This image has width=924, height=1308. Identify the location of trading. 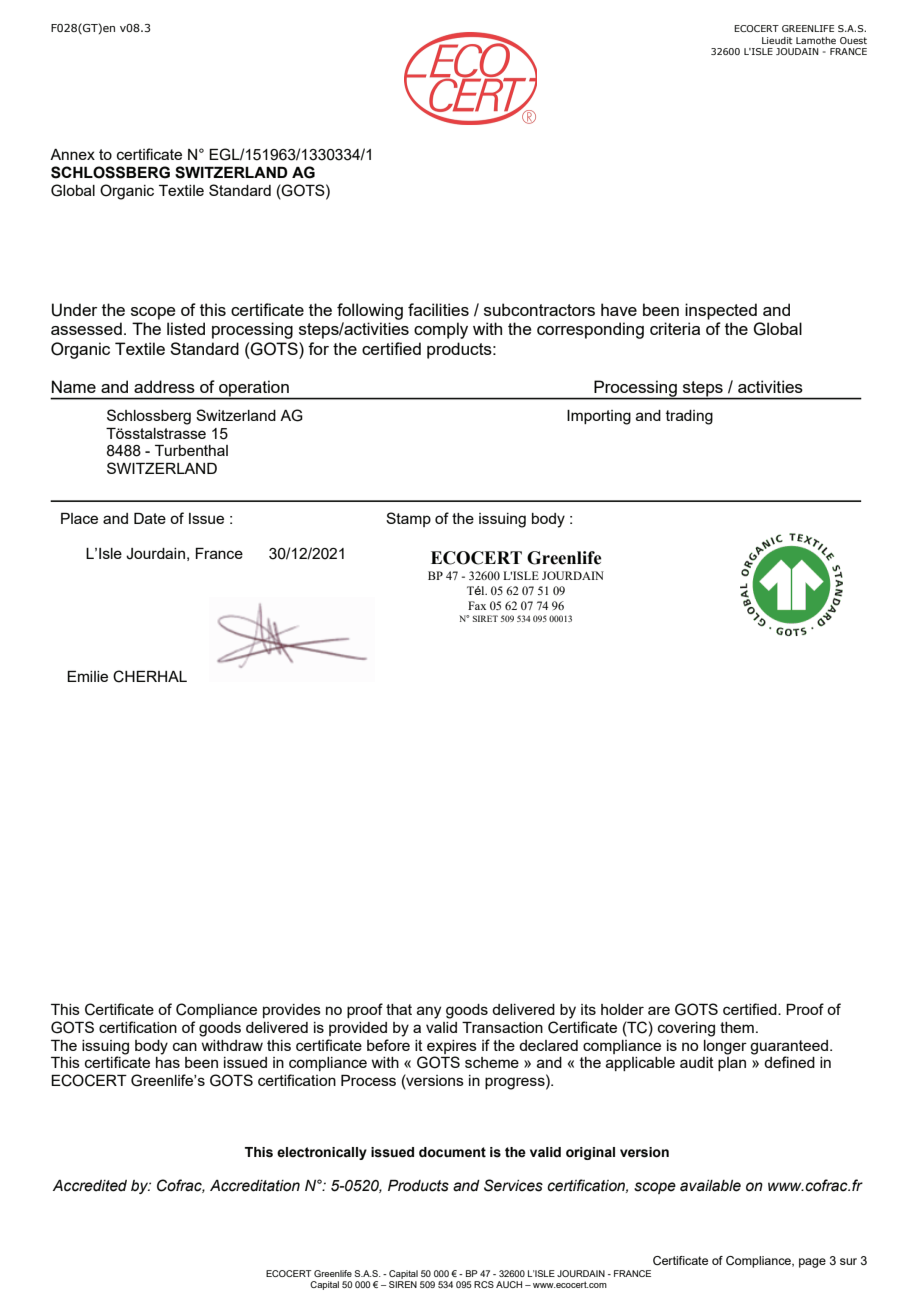
(689, 417).
